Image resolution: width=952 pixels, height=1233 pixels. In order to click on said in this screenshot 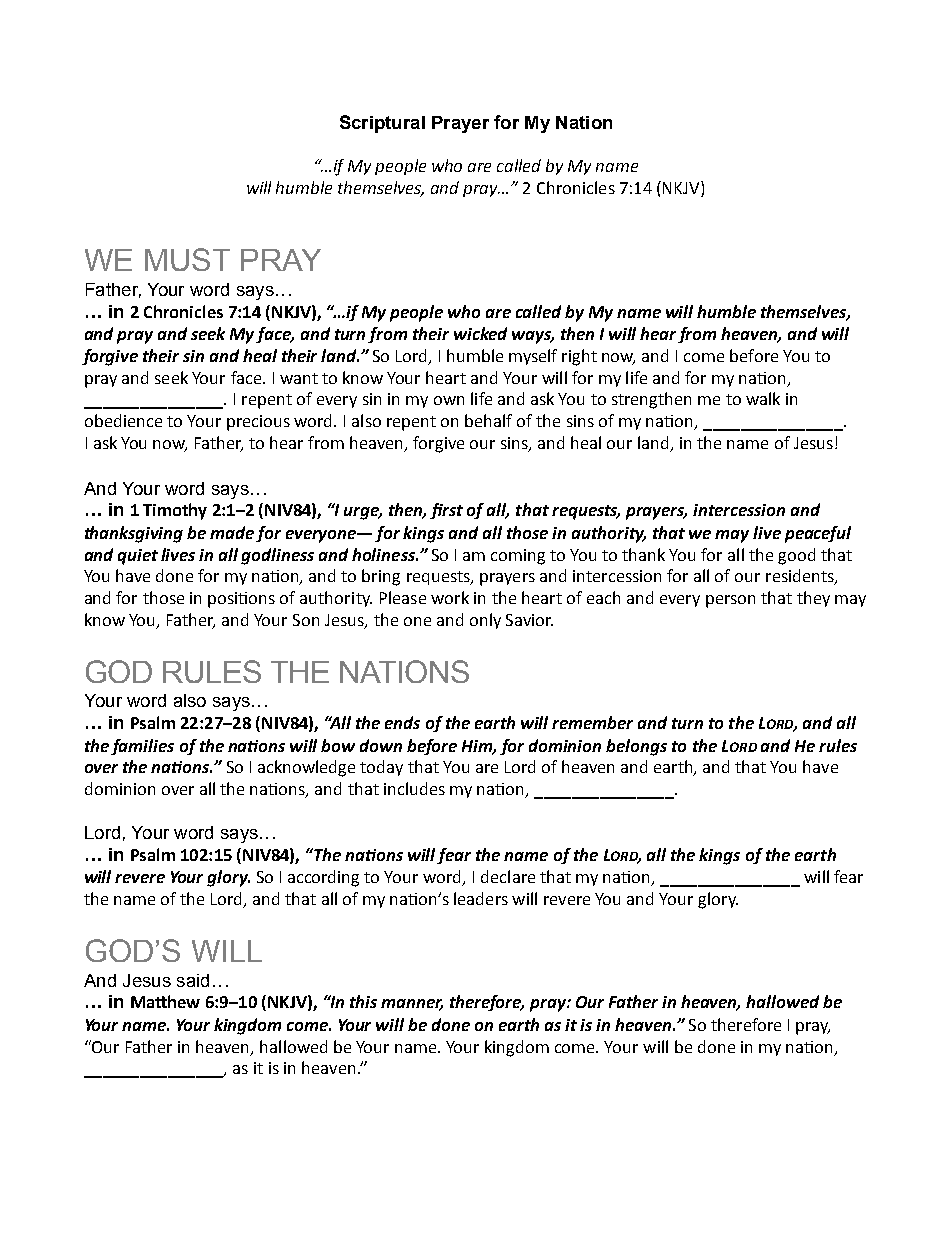, I will do `click(193, 980)`.
